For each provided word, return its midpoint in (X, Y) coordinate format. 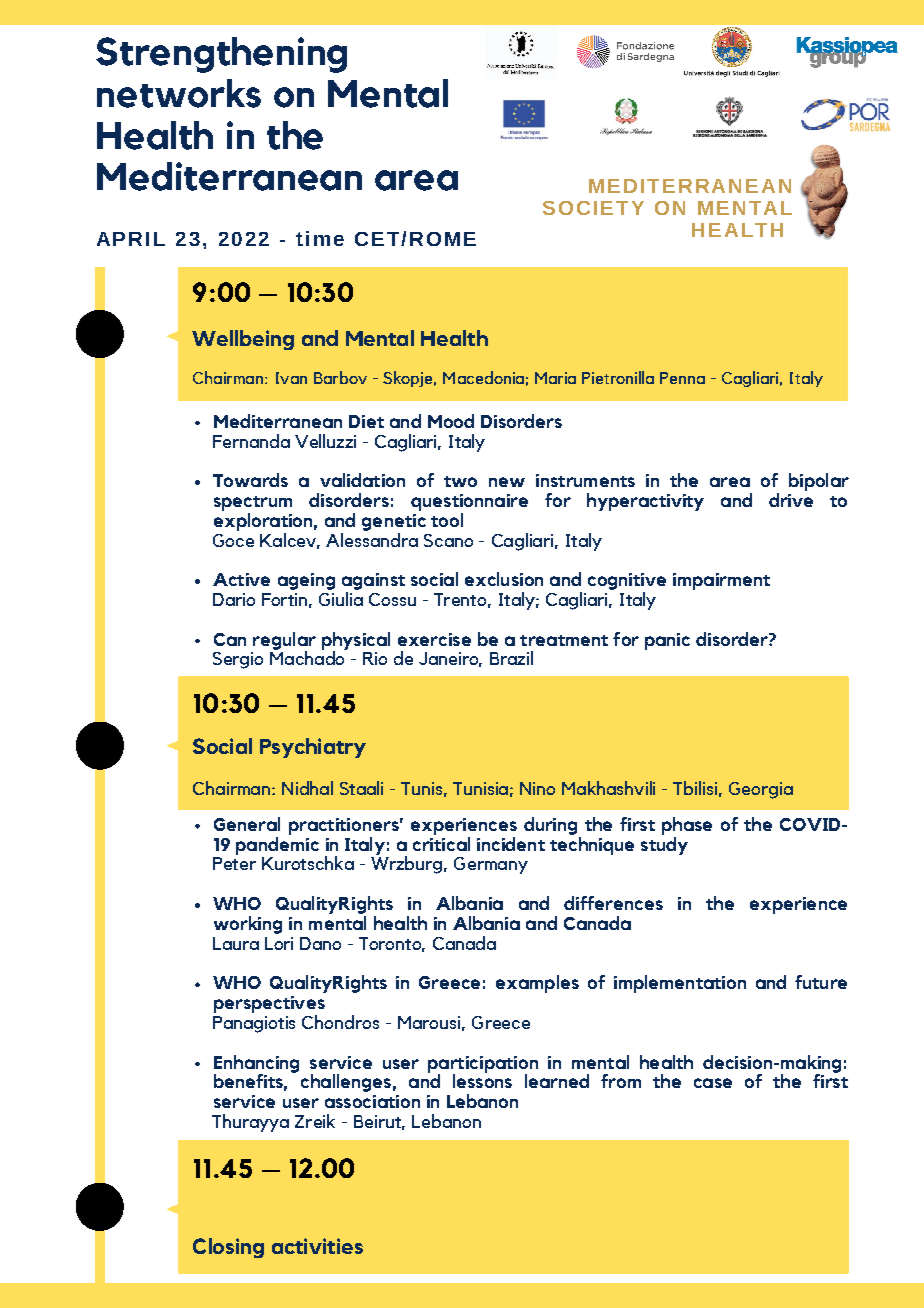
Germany (491, 865)
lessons (482, 1080)
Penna (682, 378)
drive (791, 500)
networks (179, 93)
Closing (228, 1248)
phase (687, 826)
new (507, 482)
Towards (250, 480)
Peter (234, 863)
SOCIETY (593, 208)
